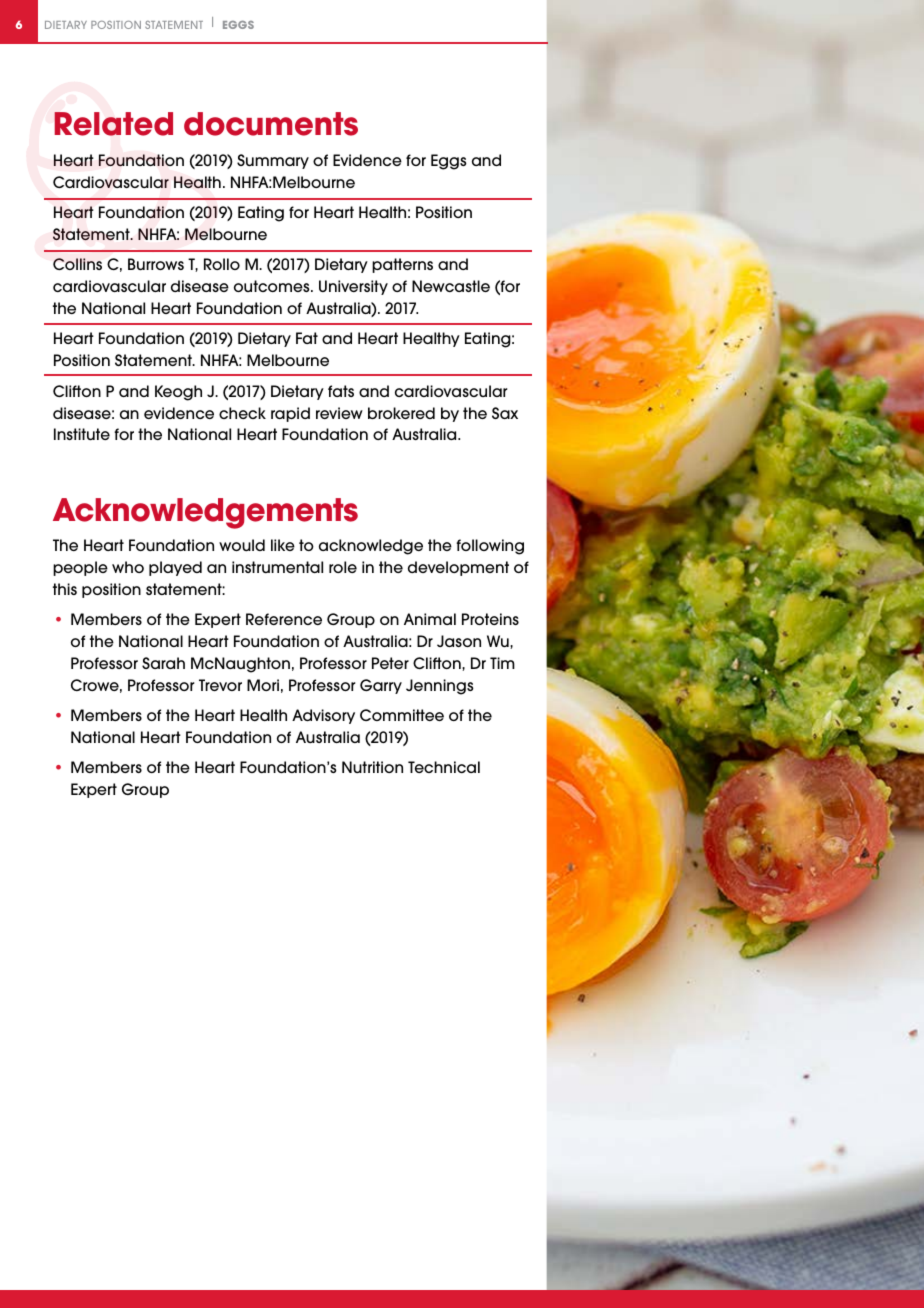  What do you see at coordinates (444, 767) in the screenshot?
I see `Technical` at bounding box center [444, 767].
